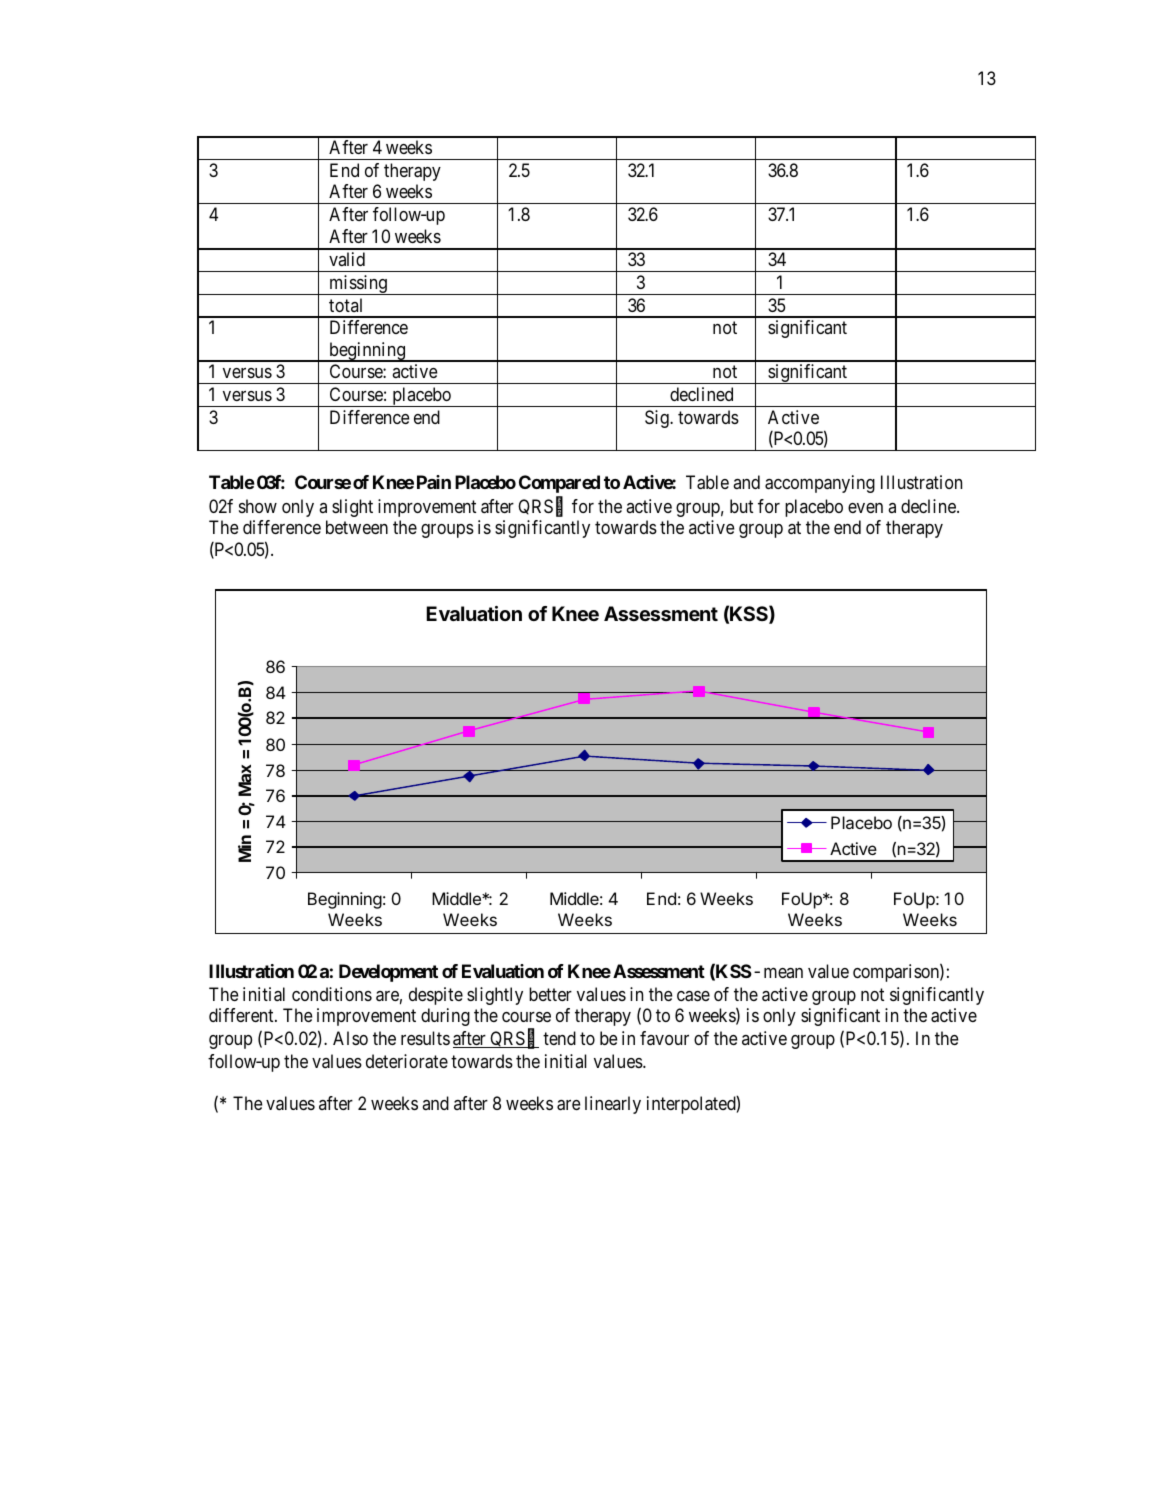  I want to click on accompanying, so click(820, 484).
